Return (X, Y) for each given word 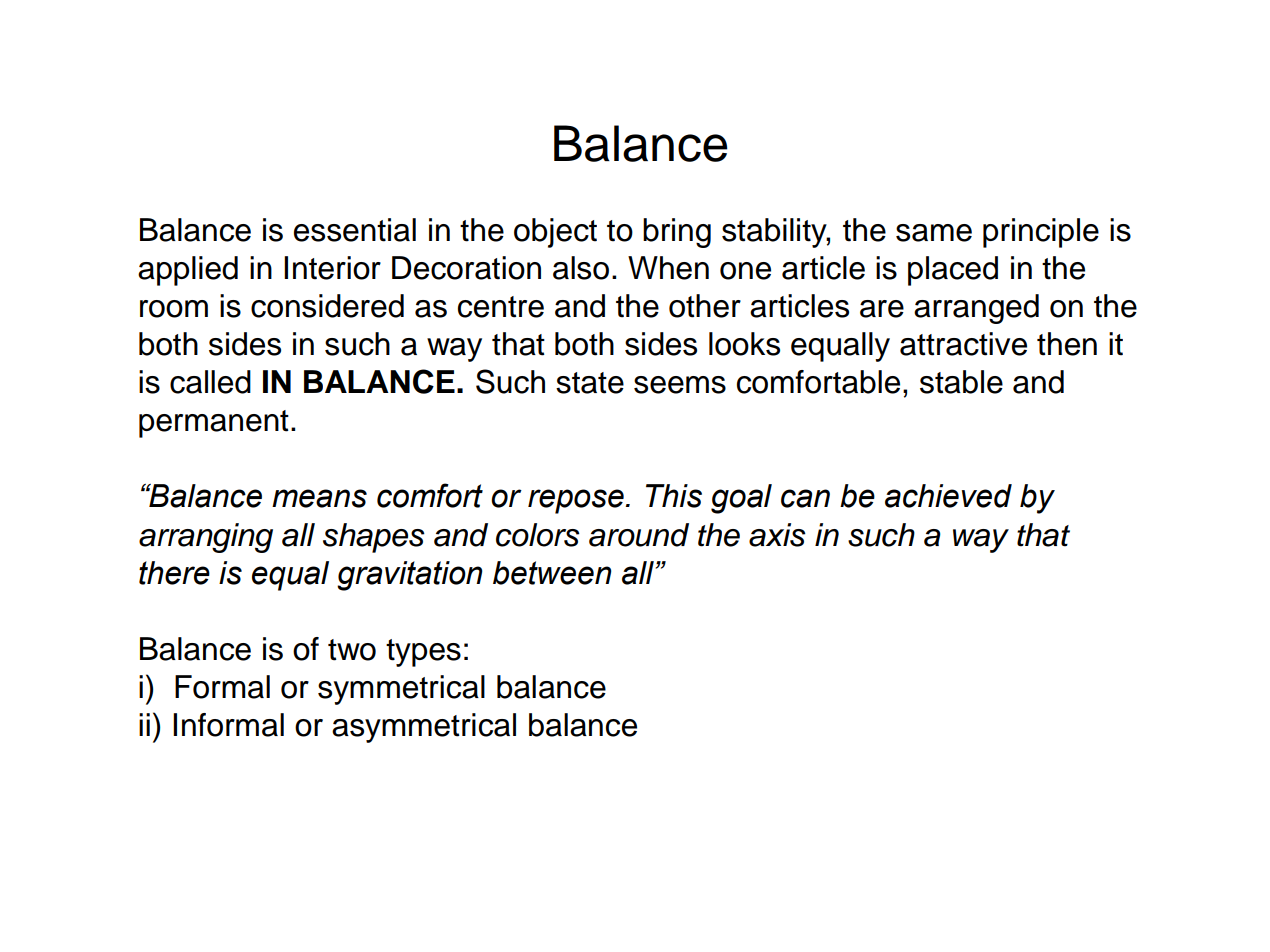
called (210, 382)
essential (355, 230)
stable (961, 382)
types (423, 653)
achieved (948, 496)
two (352, 650)
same (934, 233)
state (590, 383)
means (319, 498)
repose (576, 501)
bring (677, 233)
